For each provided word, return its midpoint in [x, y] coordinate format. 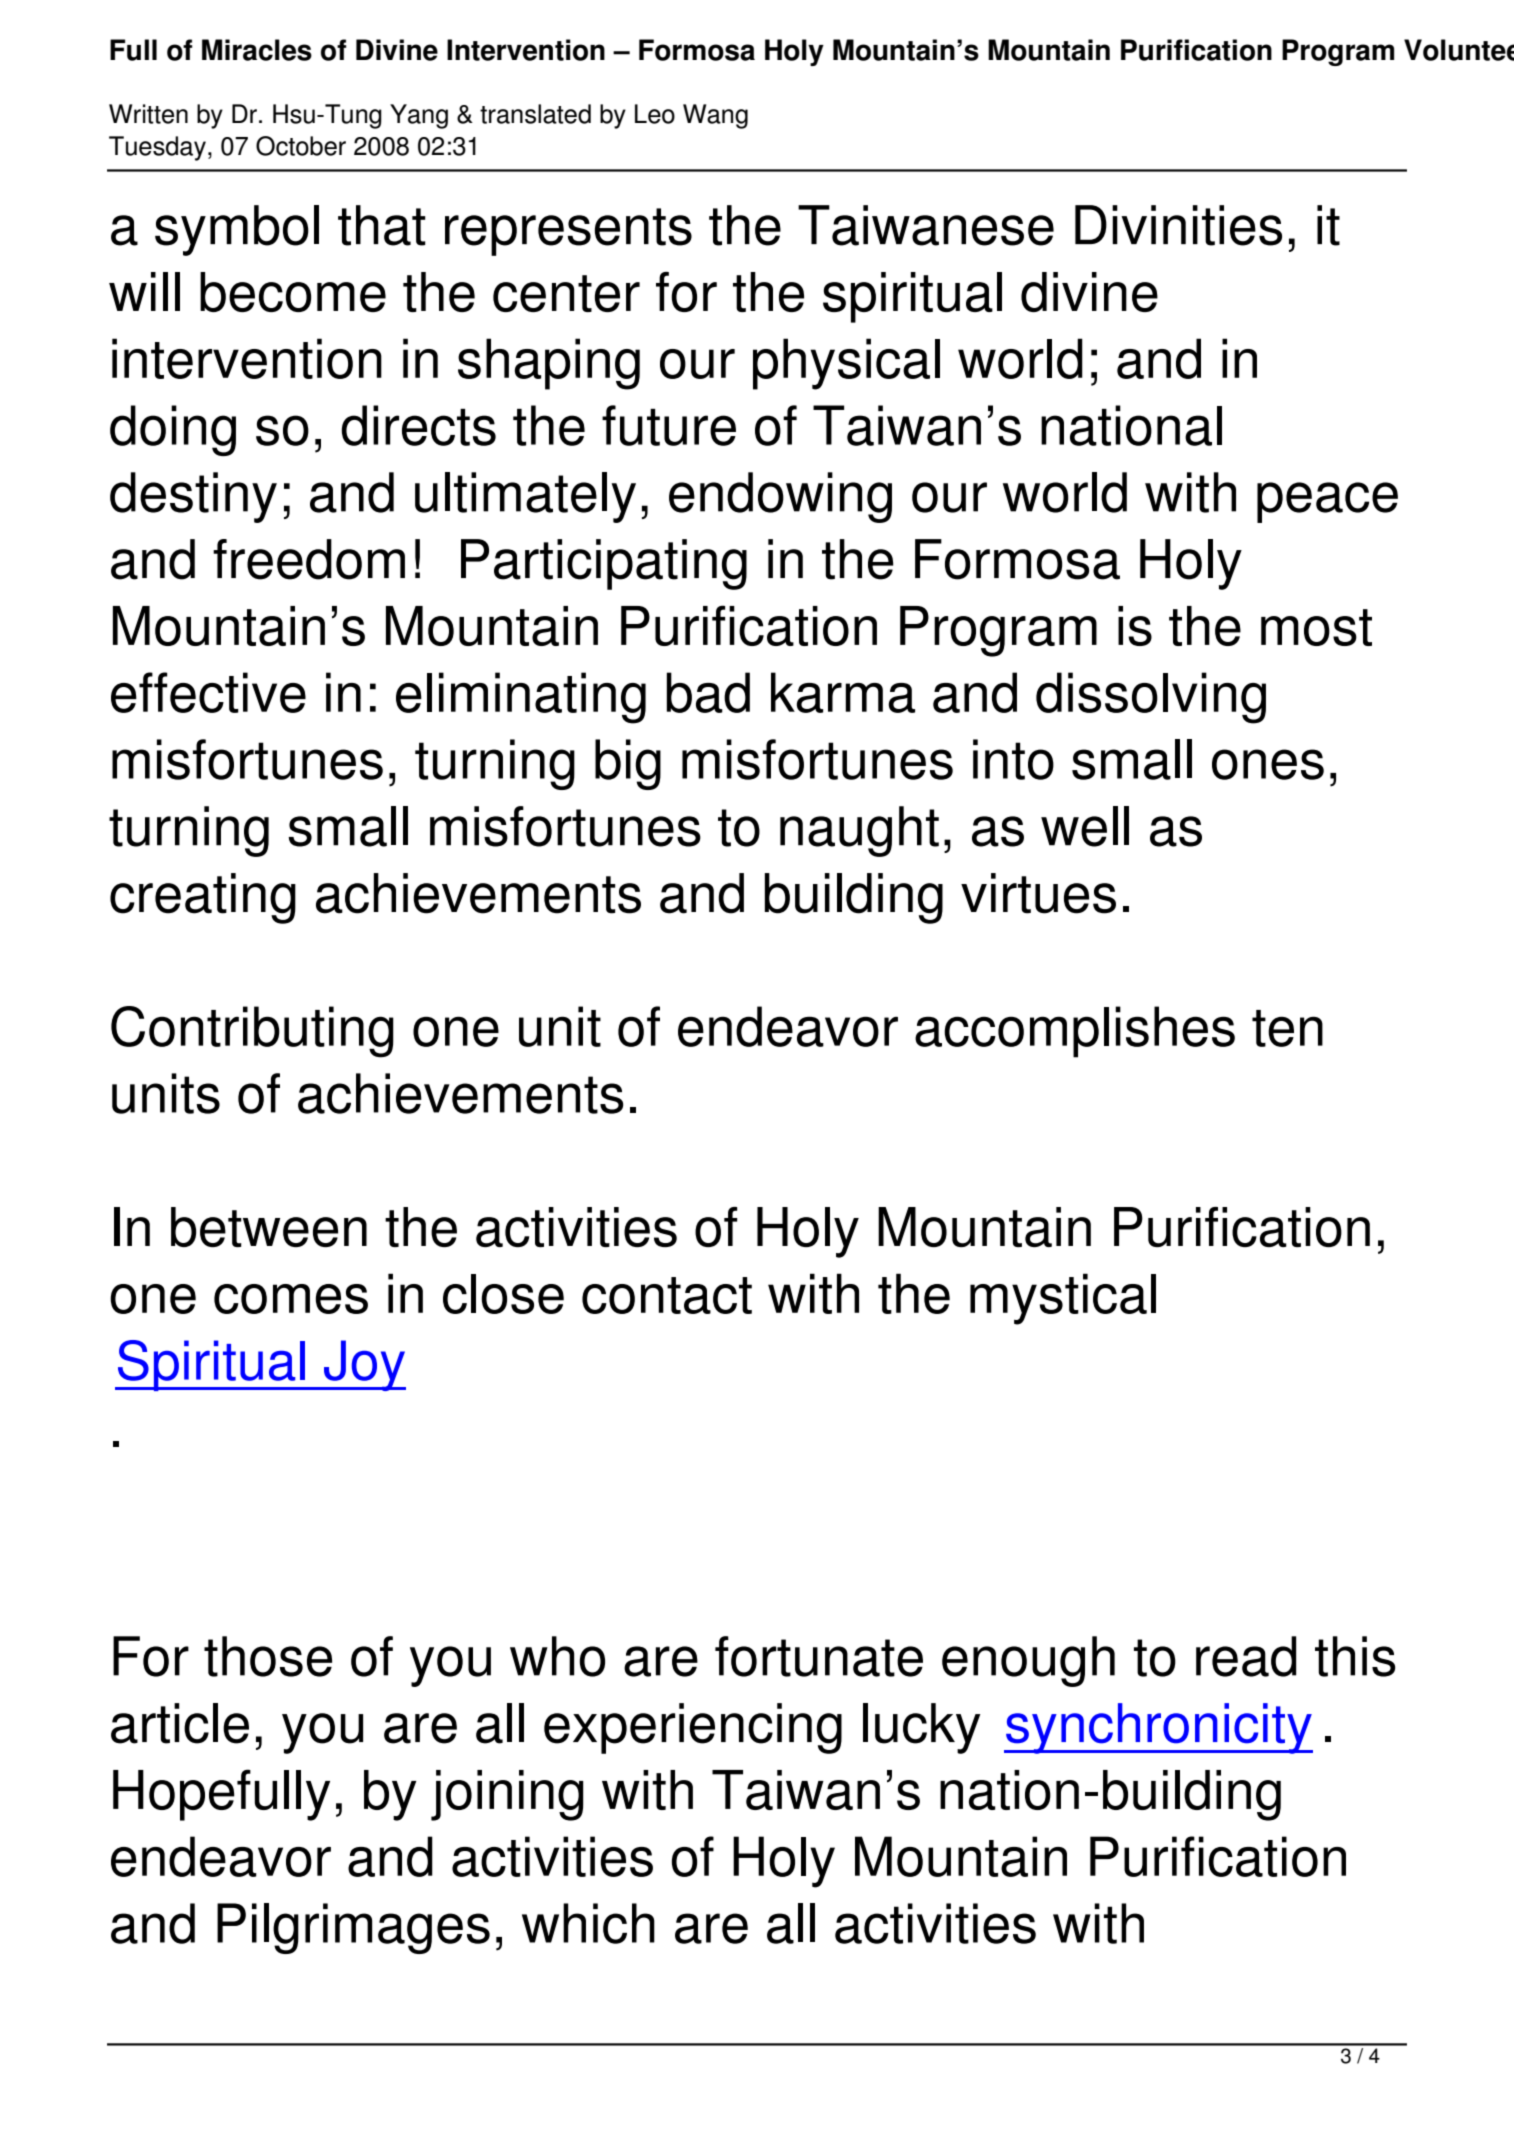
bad [708, 692]
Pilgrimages [353, 1928]
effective [208, 692]
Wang [715, 116]
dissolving [1151, 698]
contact [667, 1295]
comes [291, 1299]
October [301, 146]
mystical [1063, 1299]
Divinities [1178, 225]
